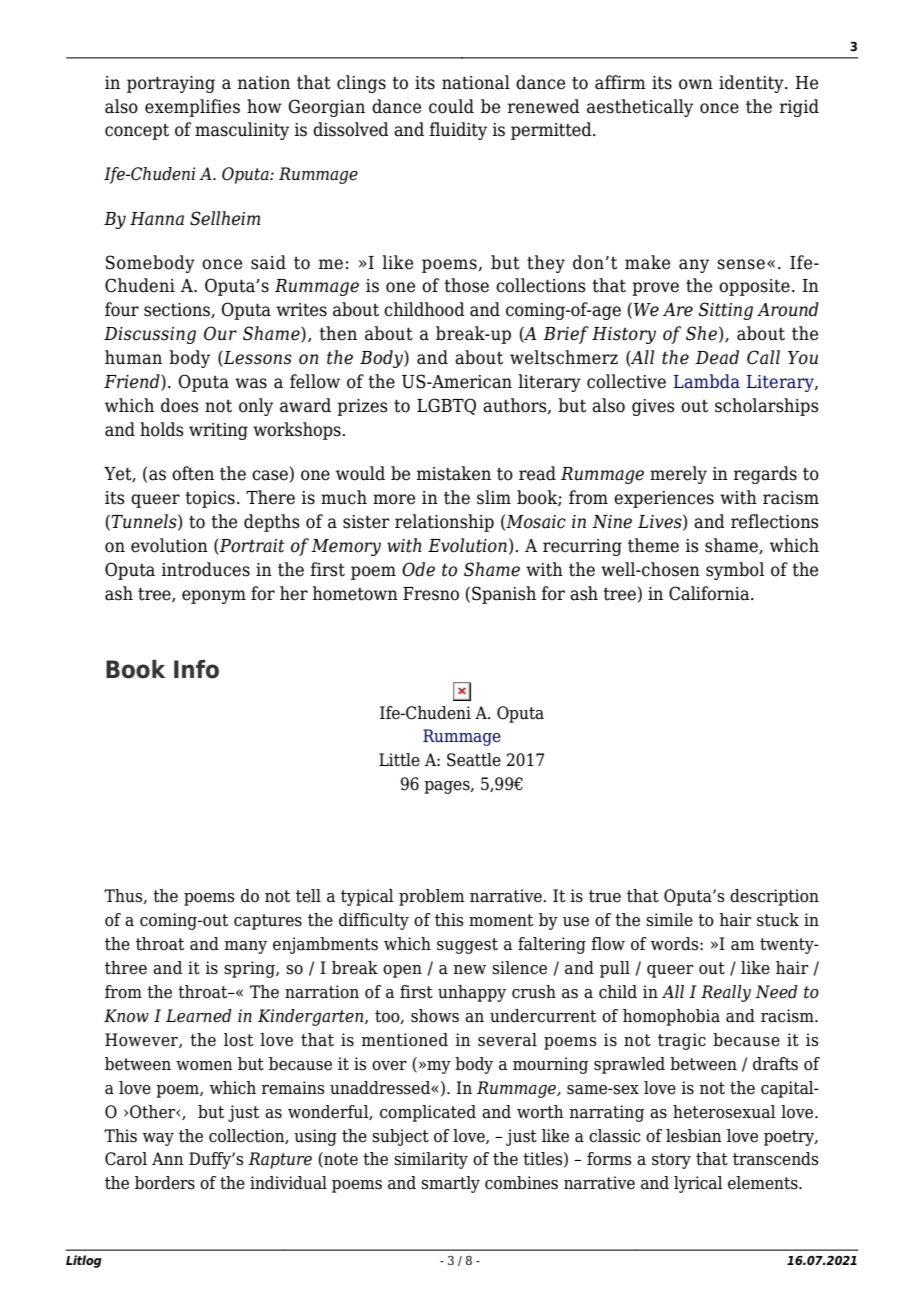 Image resolution: width=924 pixels, height=1308 pixels. What do you see at coordinates (752, 84) in the screenshot?
I see `identity` at bounding box center [752, 84].
